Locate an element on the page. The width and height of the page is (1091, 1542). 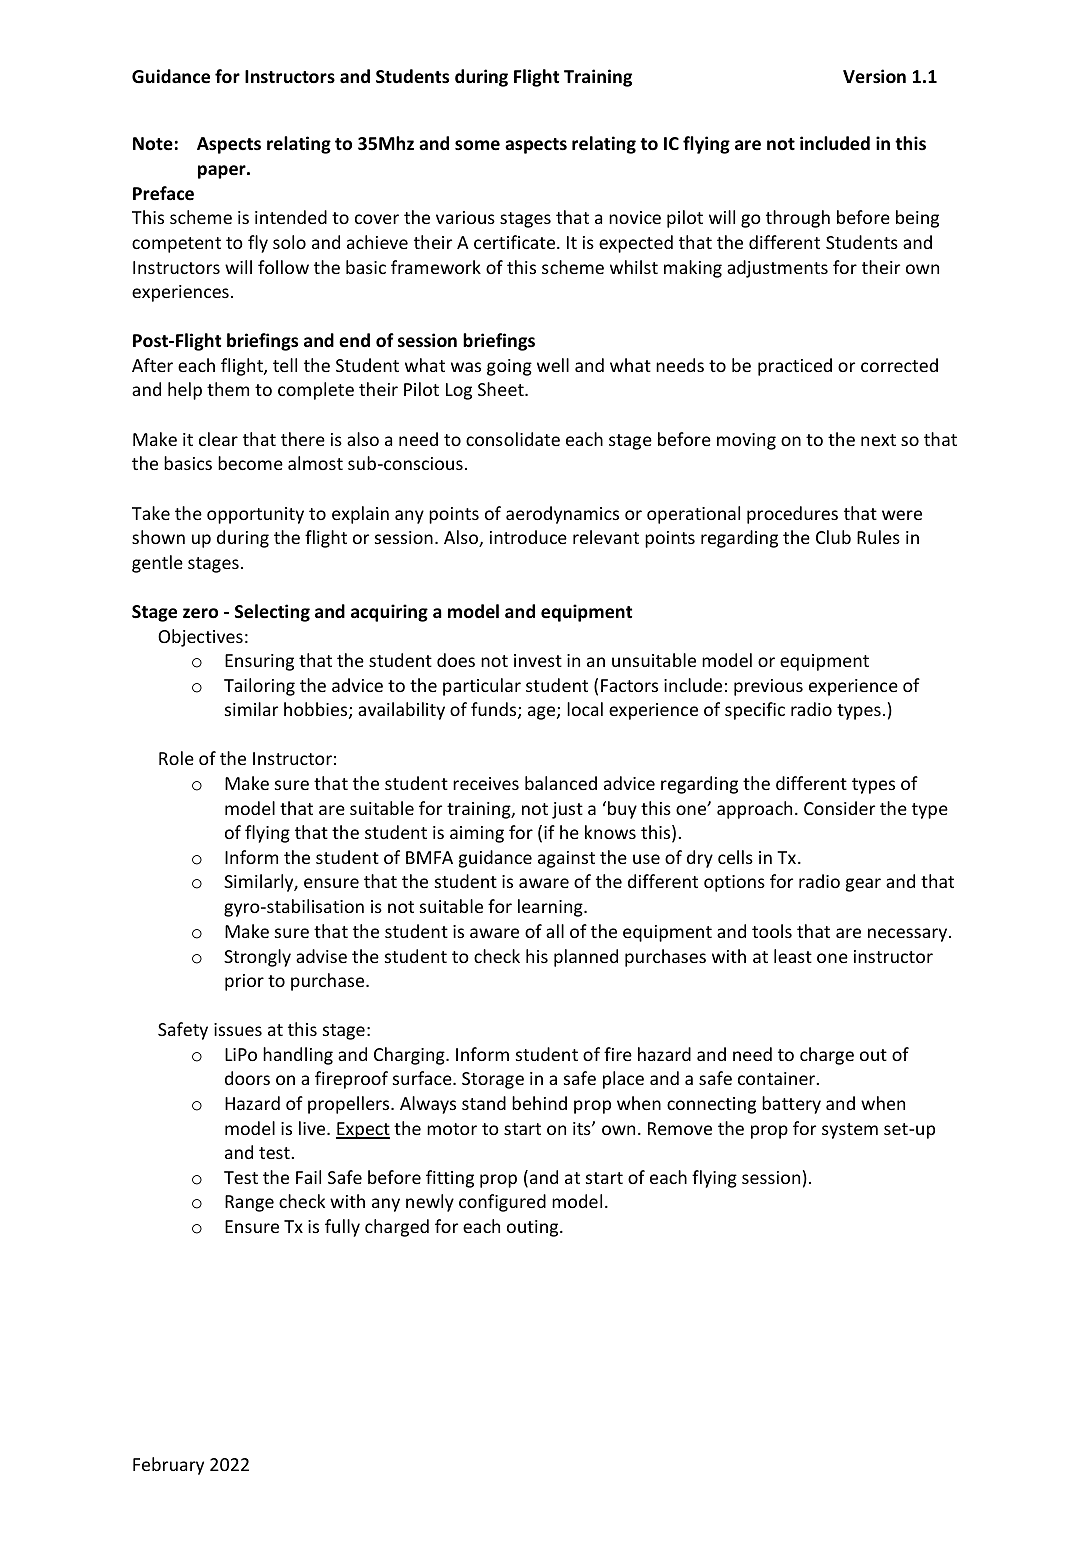
balanced is located at coordinates (561, 783).
